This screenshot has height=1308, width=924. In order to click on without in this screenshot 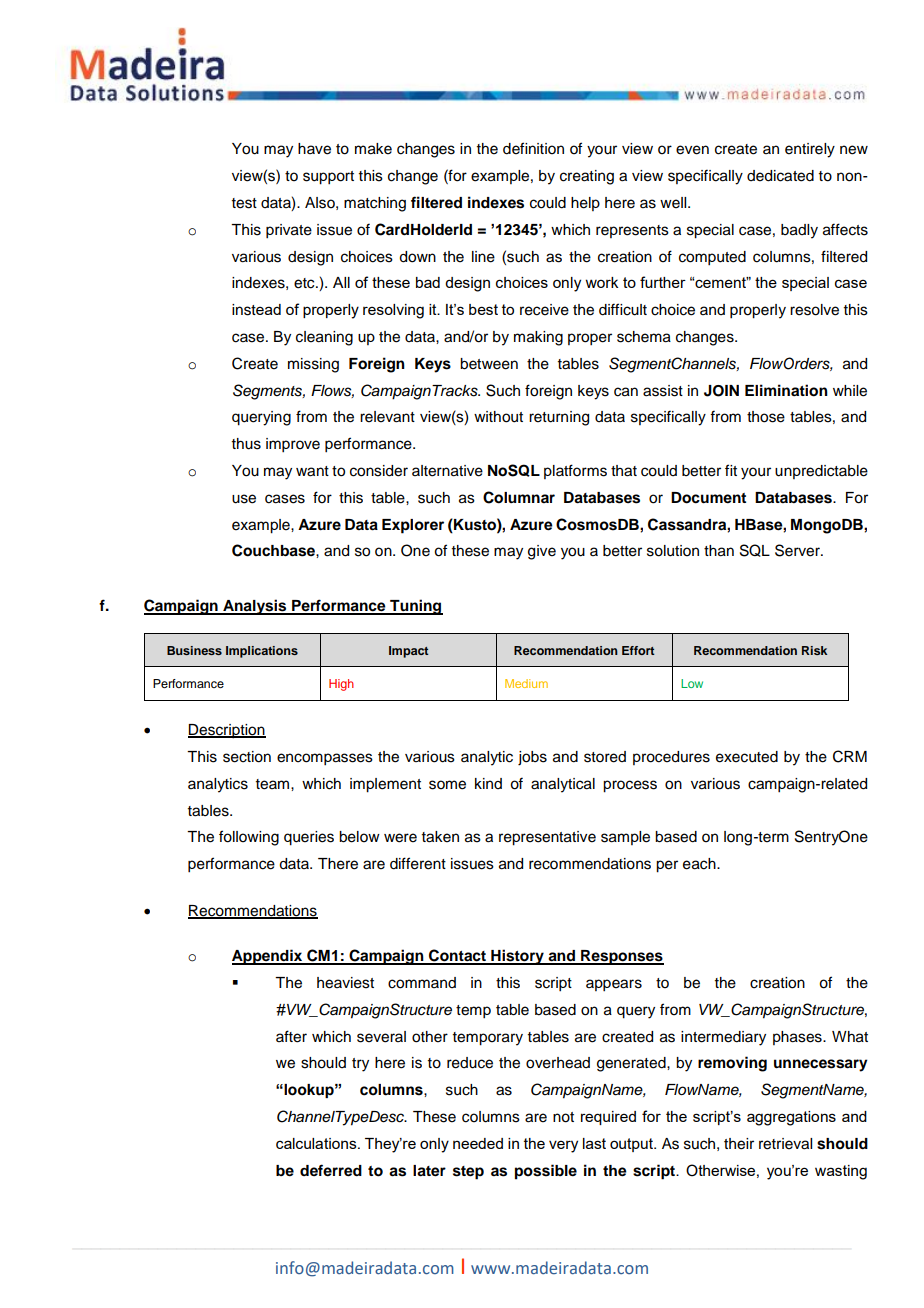, I will do `click(498, 417)`.
